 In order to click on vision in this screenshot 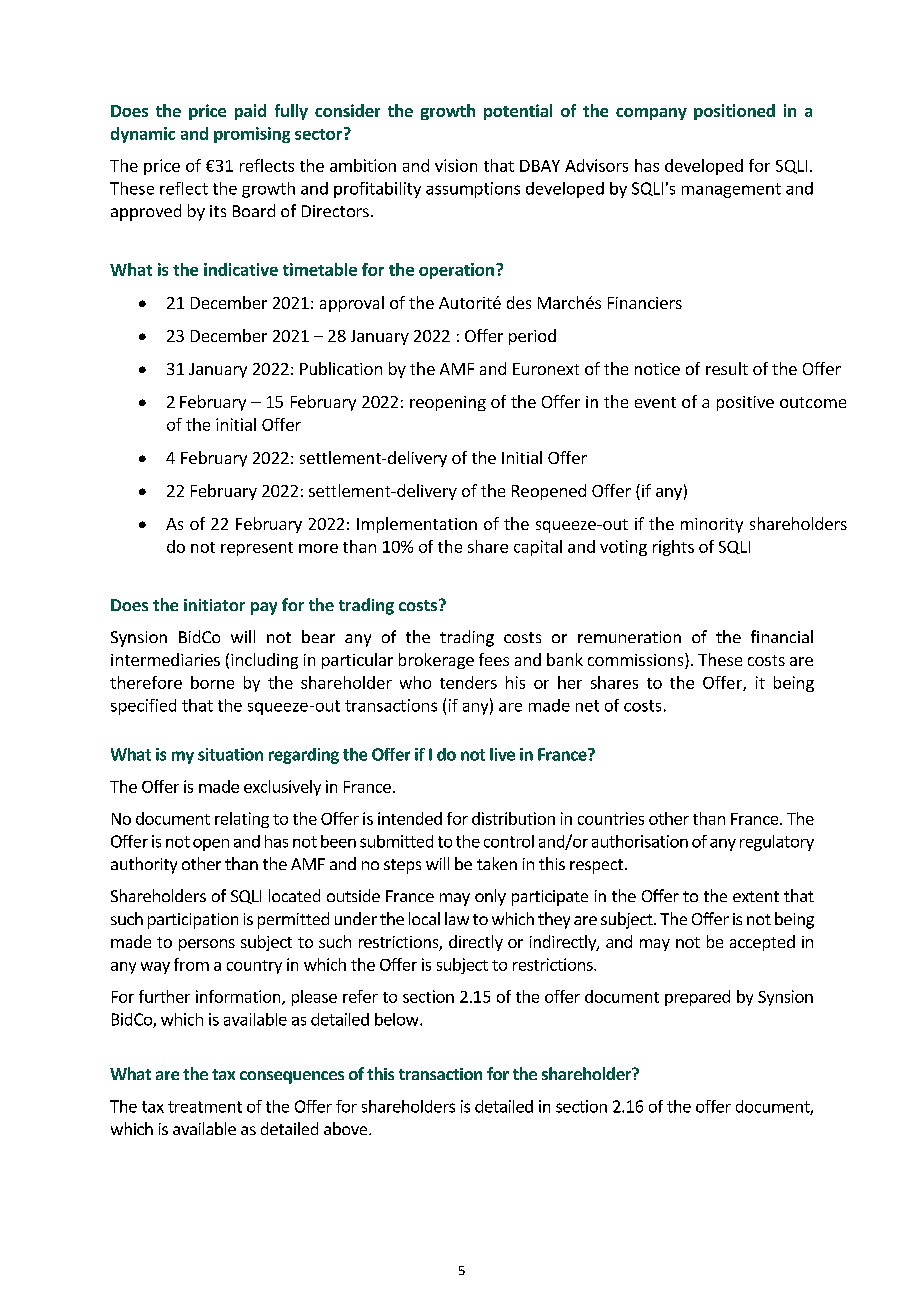, I will do `click(456, 165)`.
